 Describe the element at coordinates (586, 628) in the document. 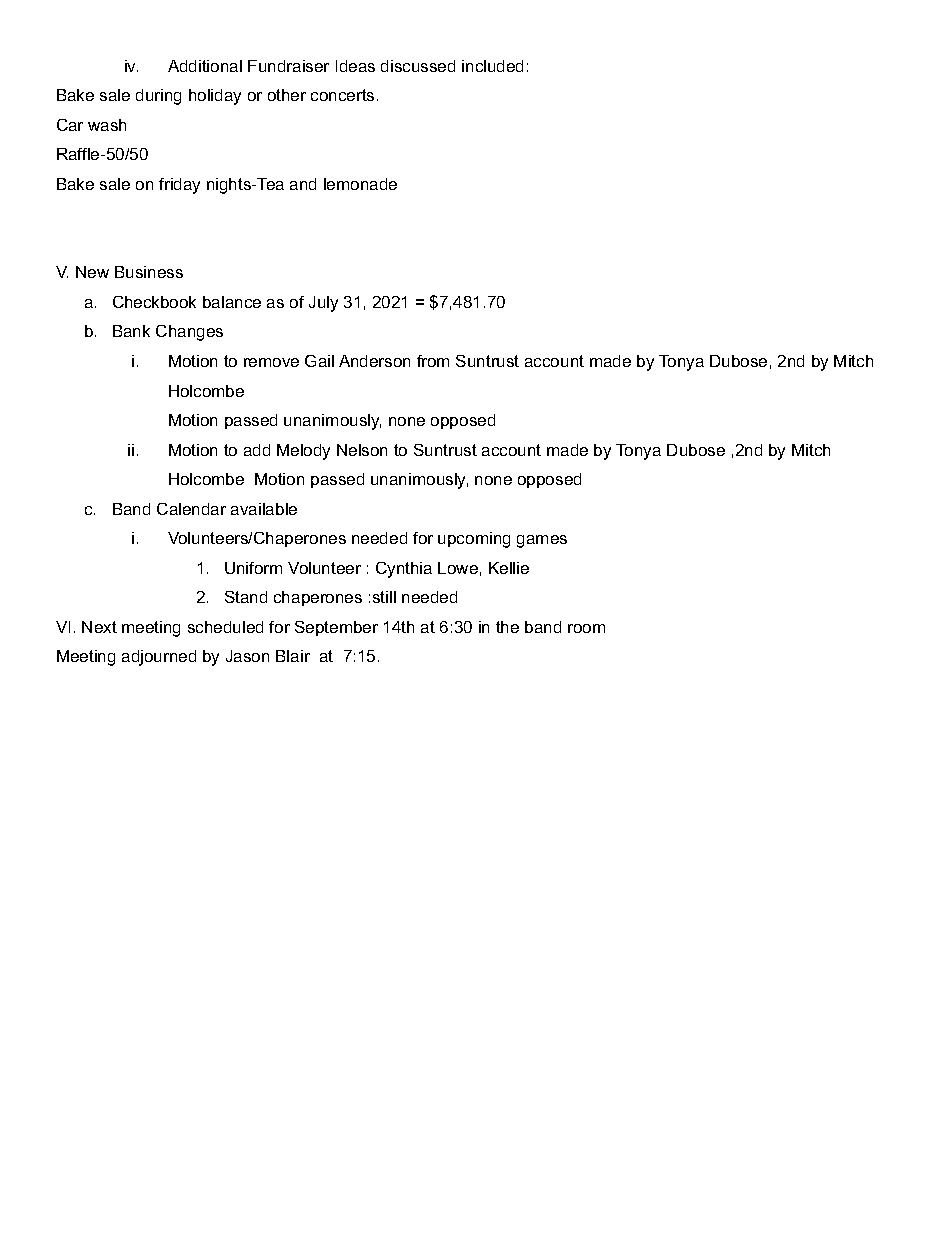

I see `room` at that location.
